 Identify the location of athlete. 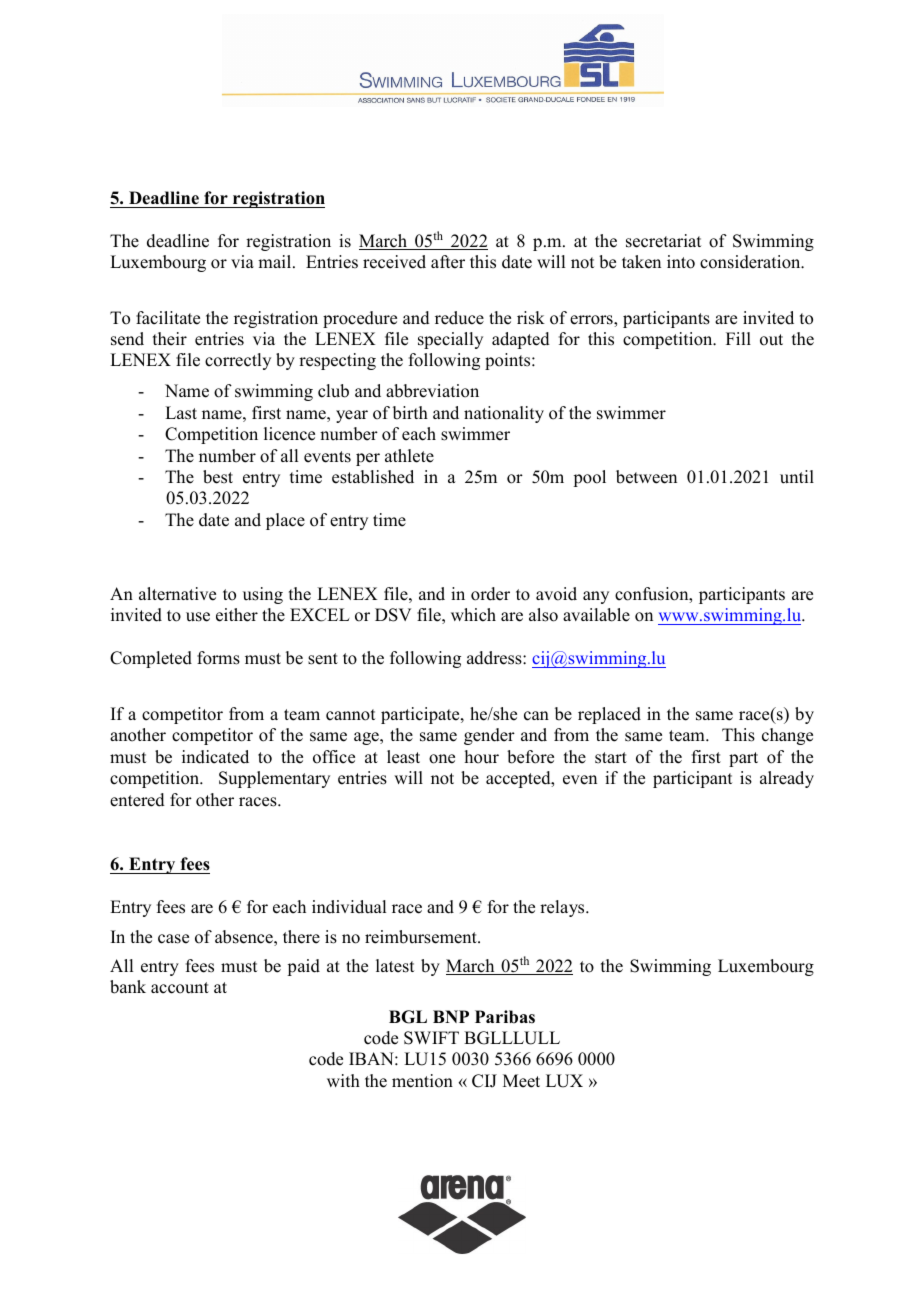
(409, 456).
